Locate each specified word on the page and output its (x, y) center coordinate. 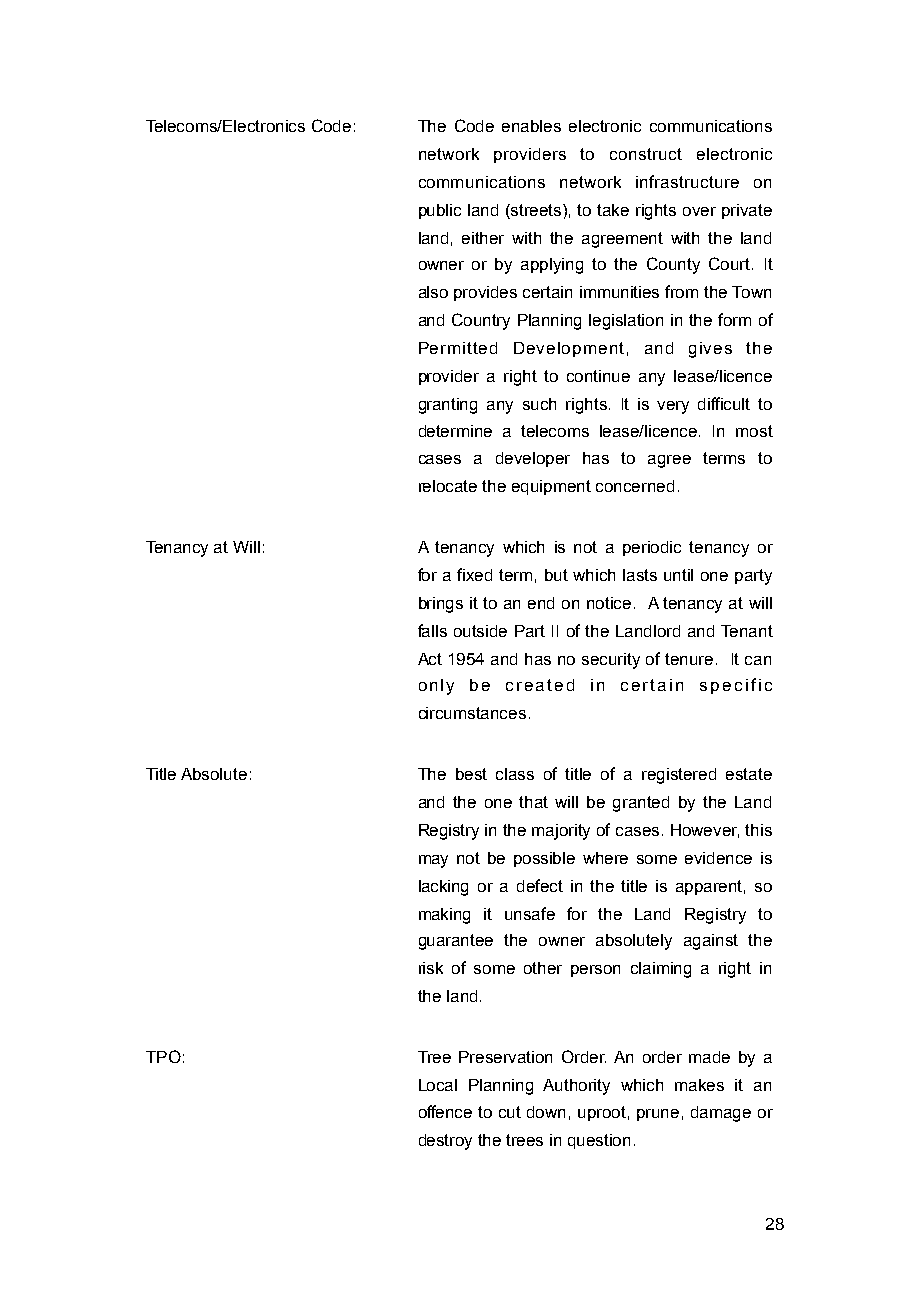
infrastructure (687, 181)
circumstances (472, 713)
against (711, 942)
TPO (163, 1056)
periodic (652, 548)
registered (679, 776)
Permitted (458, 348)
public (440, 211)
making (444, 916)
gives (710, 350)
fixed (474, 574)
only (436, 687)
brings (441, 605)
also (433, 292)
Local (438, 1085)
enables (531, 126)
